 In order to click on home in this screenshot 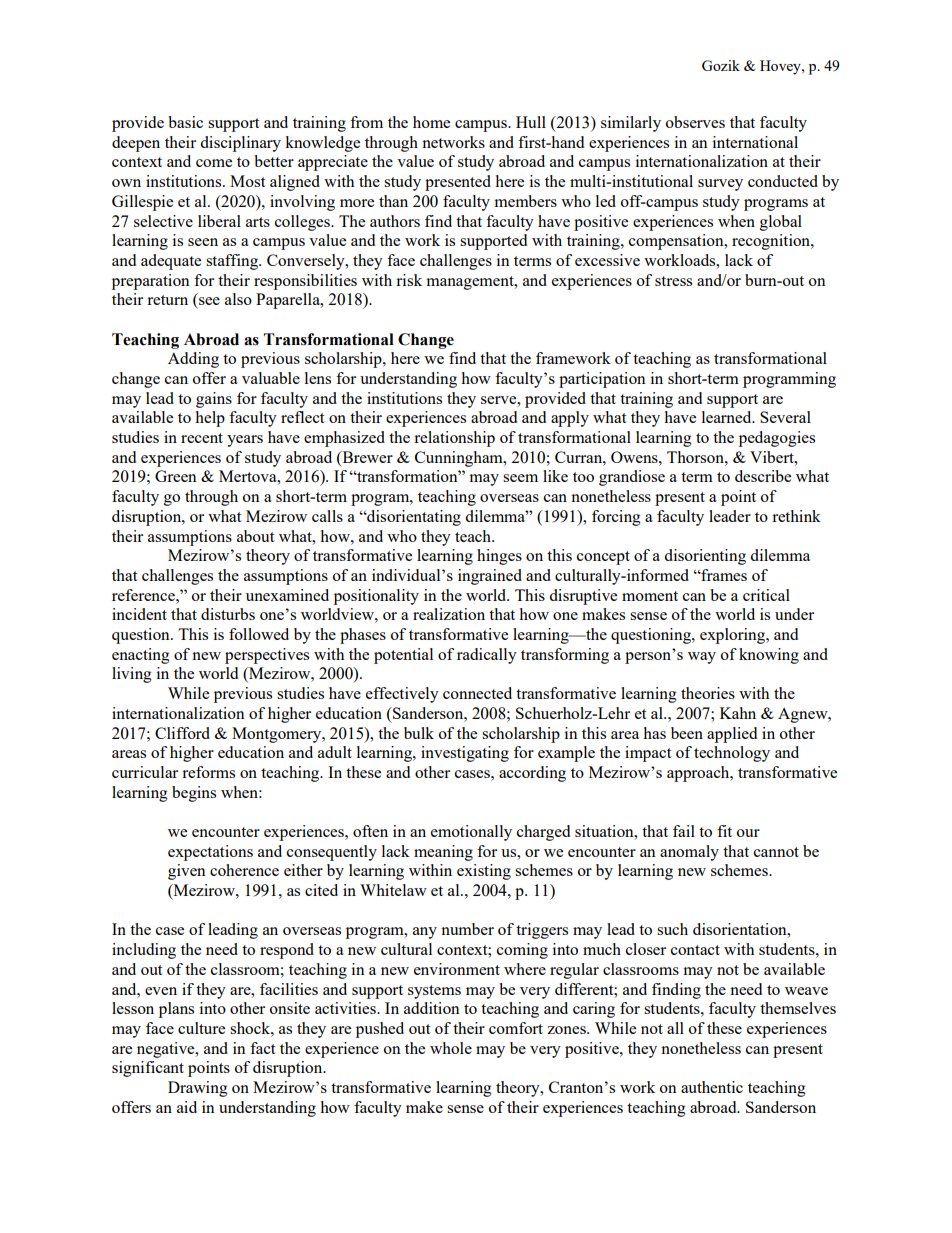, I will do `click(431, 122)`.
